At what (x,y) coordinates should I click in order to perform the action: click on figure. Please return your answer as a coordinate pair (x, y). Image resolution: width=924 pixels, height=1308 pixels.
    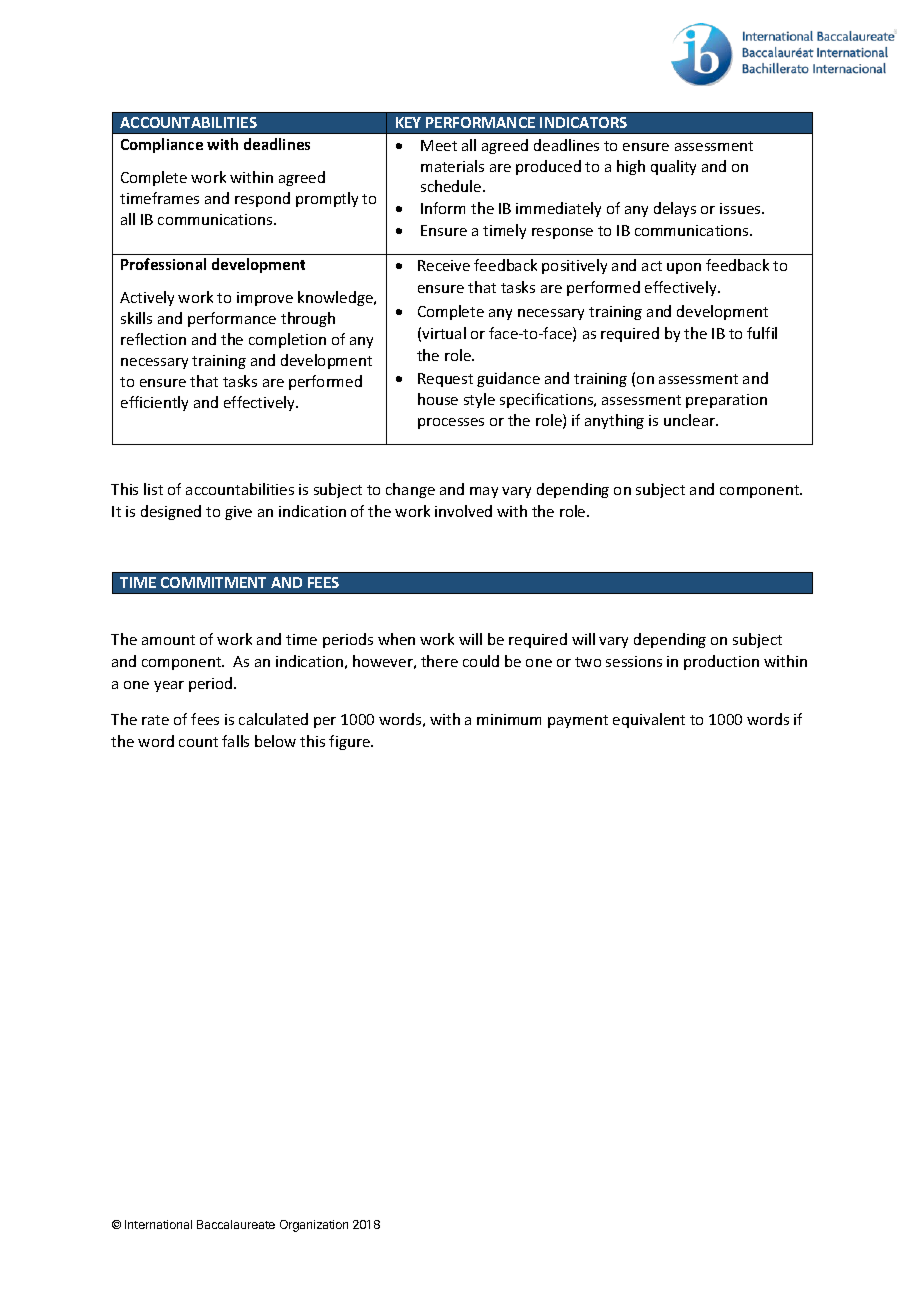
    Looking at the image, I should click on (350, 742).
